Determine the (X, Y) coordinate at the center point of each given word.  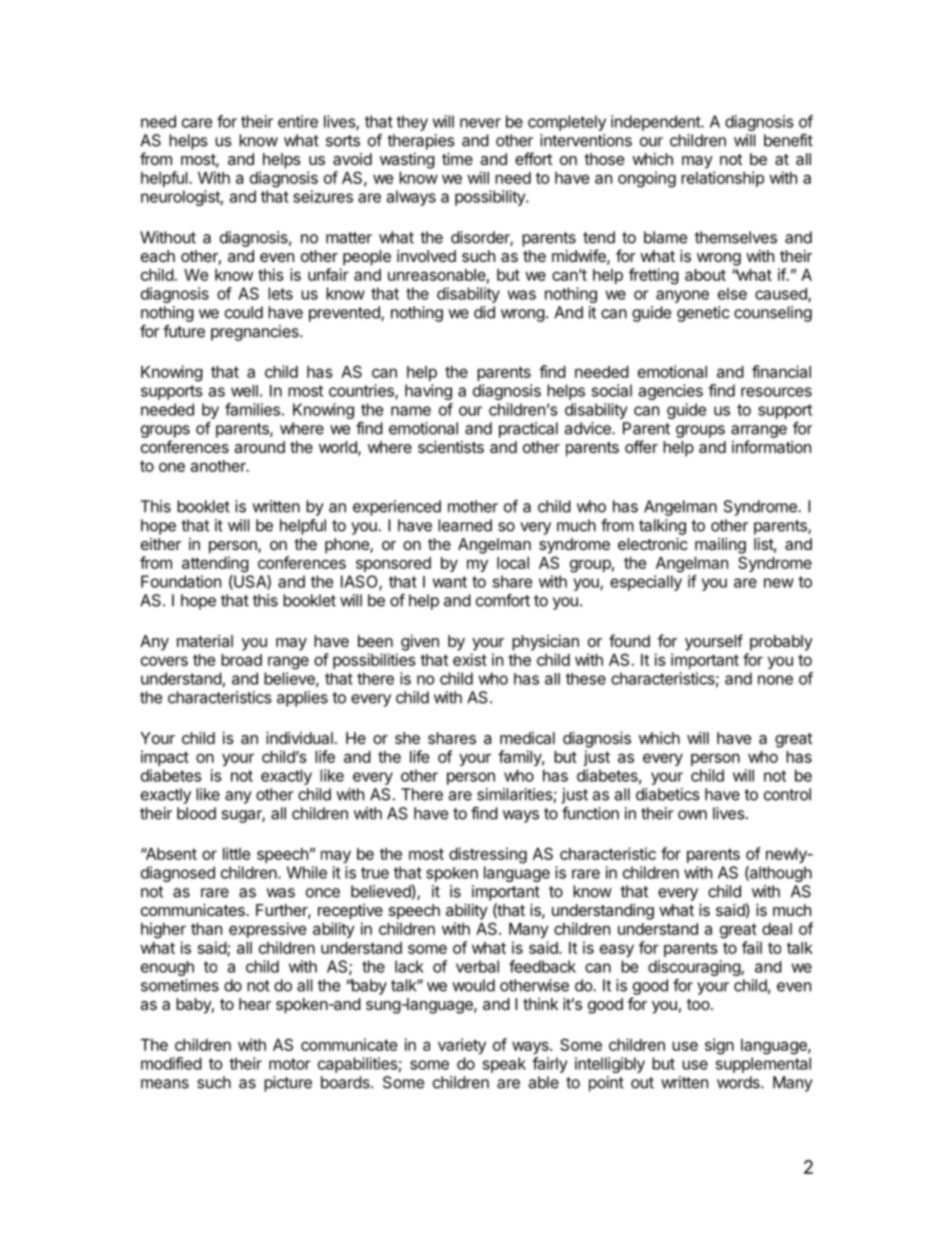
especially (646, 583)
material (205, 641)
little (236, 853)
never (480, 123)
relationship (722, 179)
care (197, 123)
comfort (503, 600)
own (692, 815)
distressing (488, 855)
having (428, 392)
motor (290, 1064)
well (244, 391)
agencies (671, 392)
